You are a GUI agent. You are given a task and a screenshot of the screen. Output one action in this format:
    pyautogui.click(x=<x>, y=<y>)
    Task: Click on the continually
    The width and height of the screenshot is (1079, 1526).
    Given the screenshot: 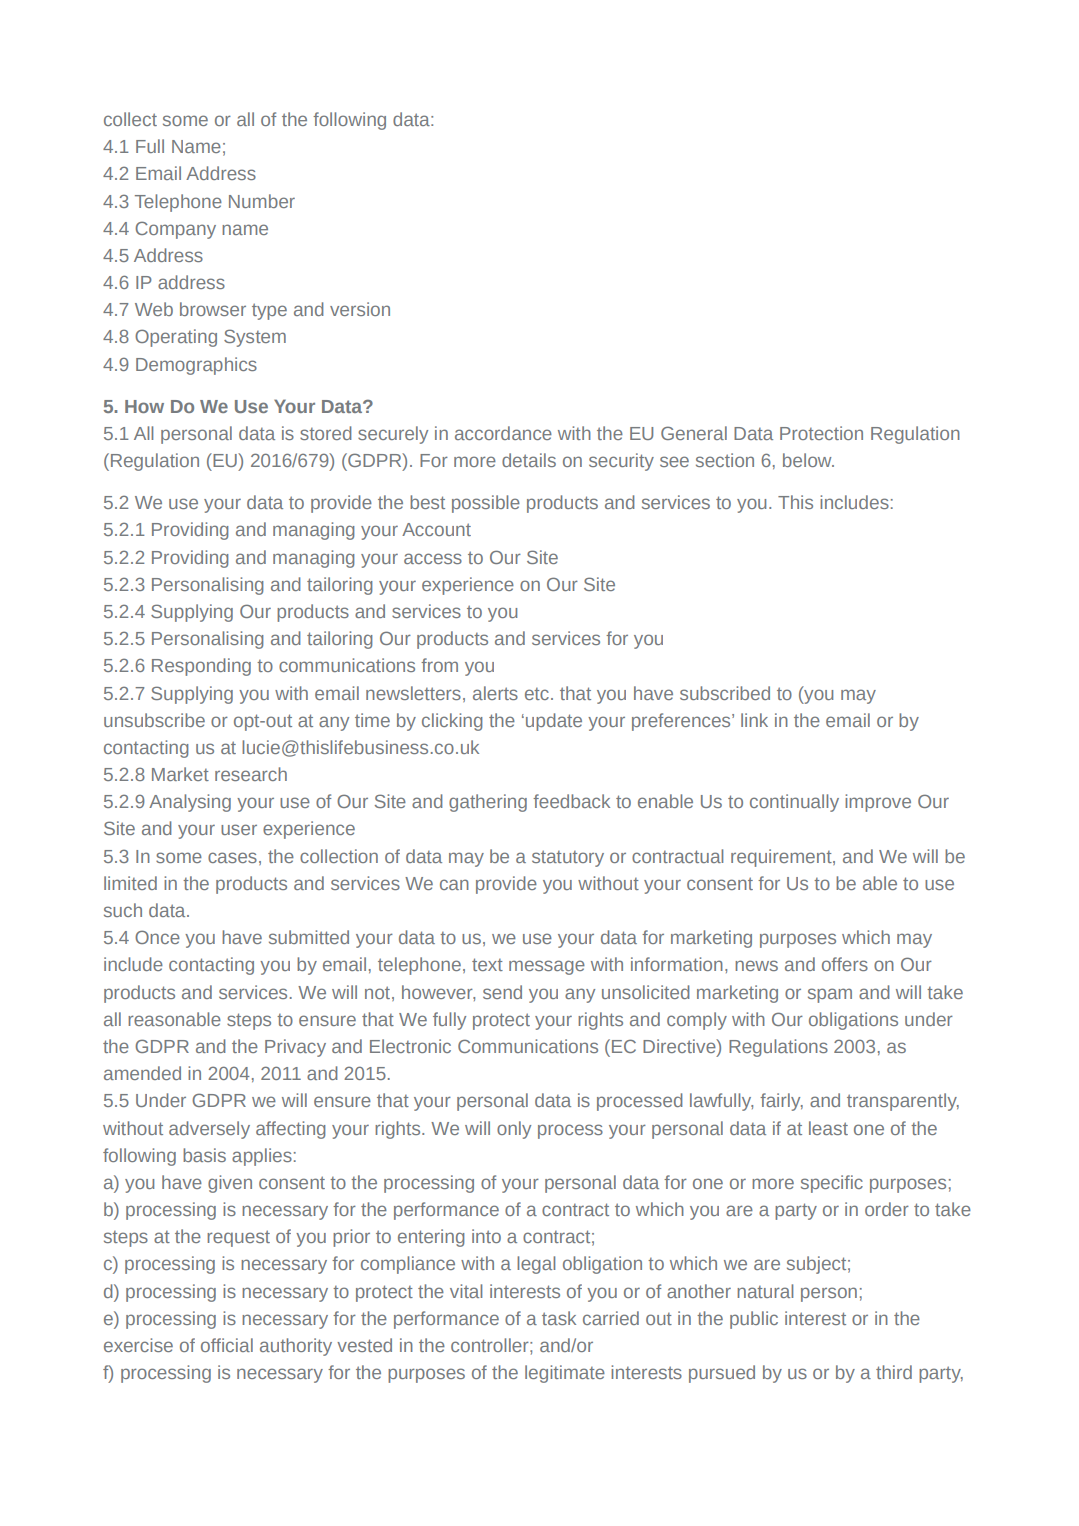 What is the action you would take?
    pyautogui.click(x=794, y=803)
